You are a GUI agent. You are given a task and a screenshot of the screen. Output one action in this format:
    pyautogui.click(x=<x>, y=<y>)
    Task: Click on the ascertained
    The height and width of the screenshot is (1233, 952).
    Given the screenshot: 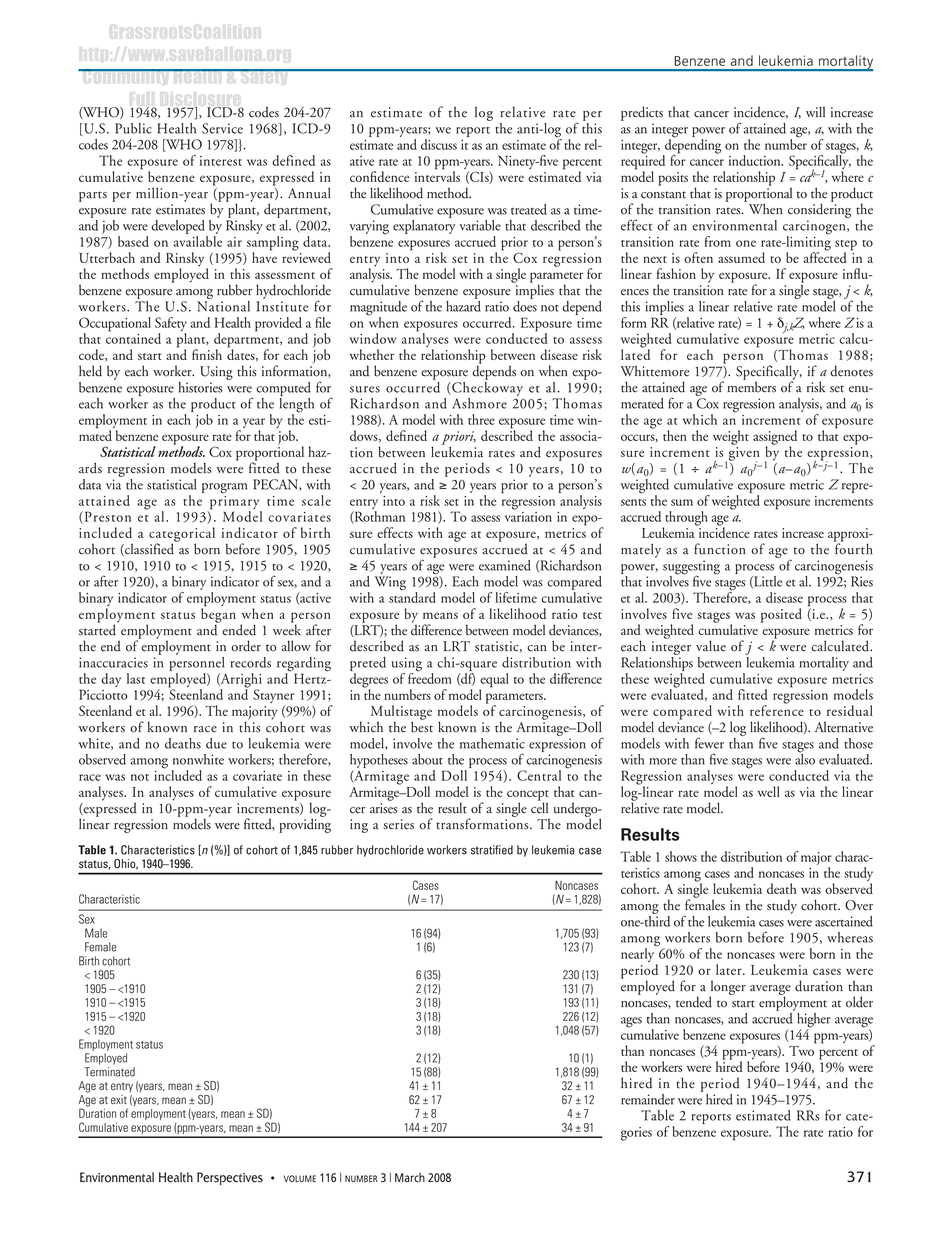 What is the action you would take?
    pyautogui.click(x=844, y=921)
